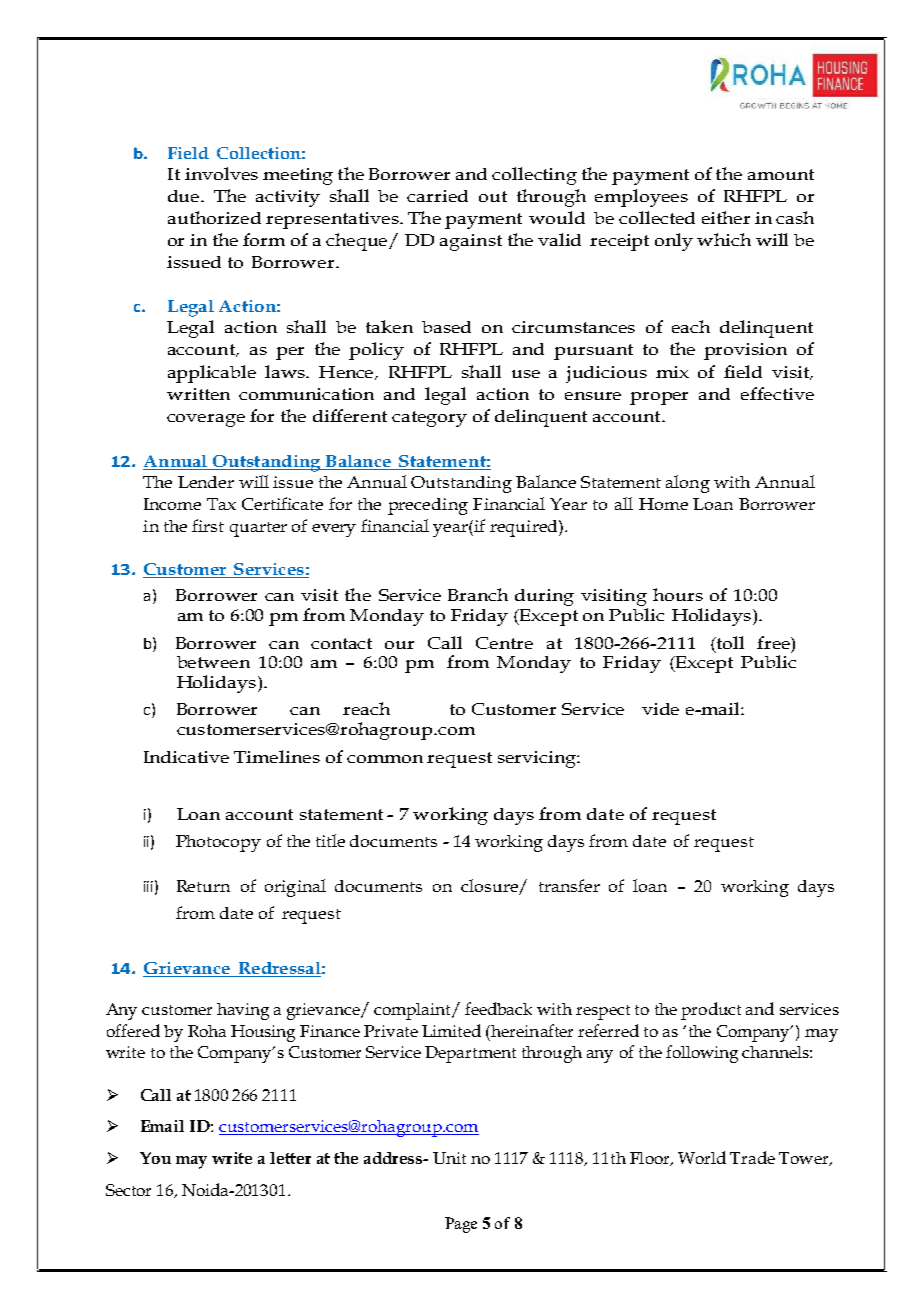 This screenshot has width=924, height=1308. What do you see at coordinates (663, 504) in the screenshot?
I see `Home` at bounding box center [663, 504].
